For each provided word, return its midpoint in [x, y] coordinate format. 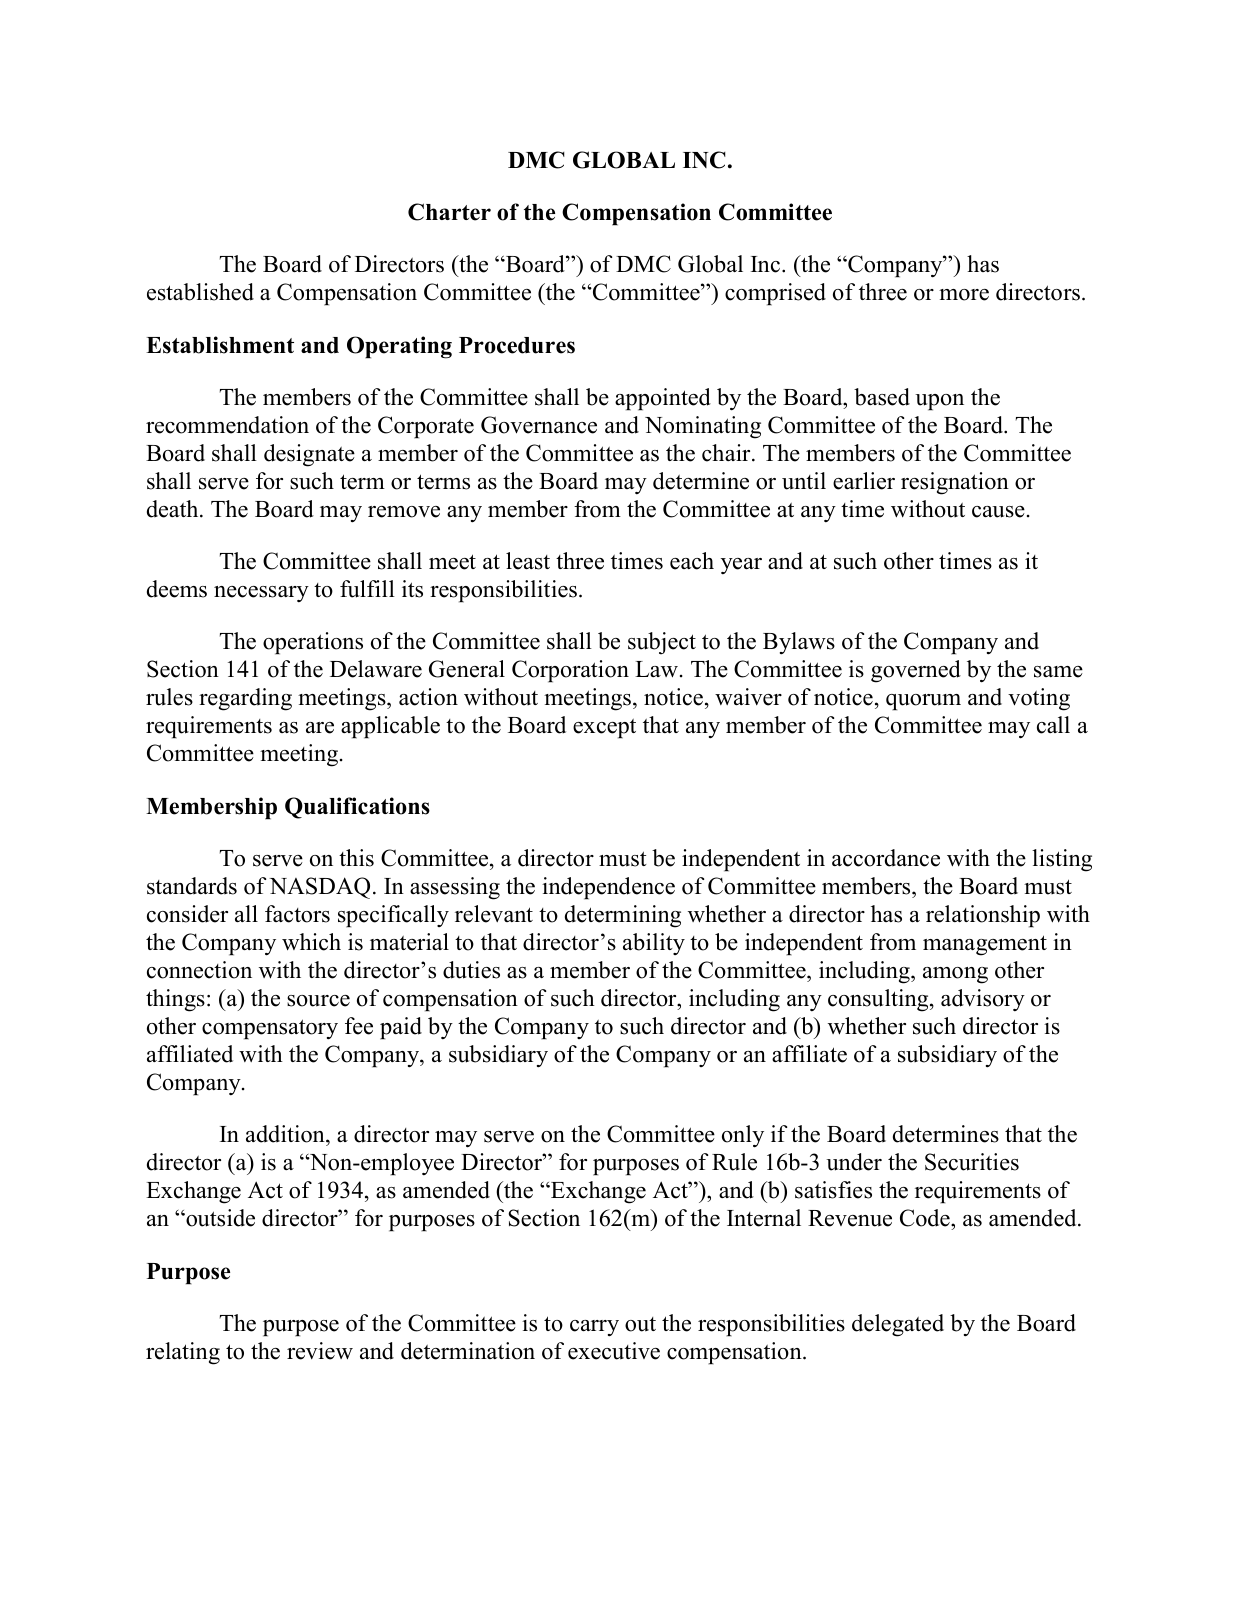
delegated [898, 1325]
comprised [775, 294]
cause [998, 512]
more [964, 295]
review [320, 1351]
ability [654, 944]
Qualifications [357, 808]
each [692, 561]
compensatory [270, 1029]
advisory [983, 1000]
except [604, 729]
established [200, 292]
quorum [923, 702]
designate [309, 455]
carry [594, 1328]
